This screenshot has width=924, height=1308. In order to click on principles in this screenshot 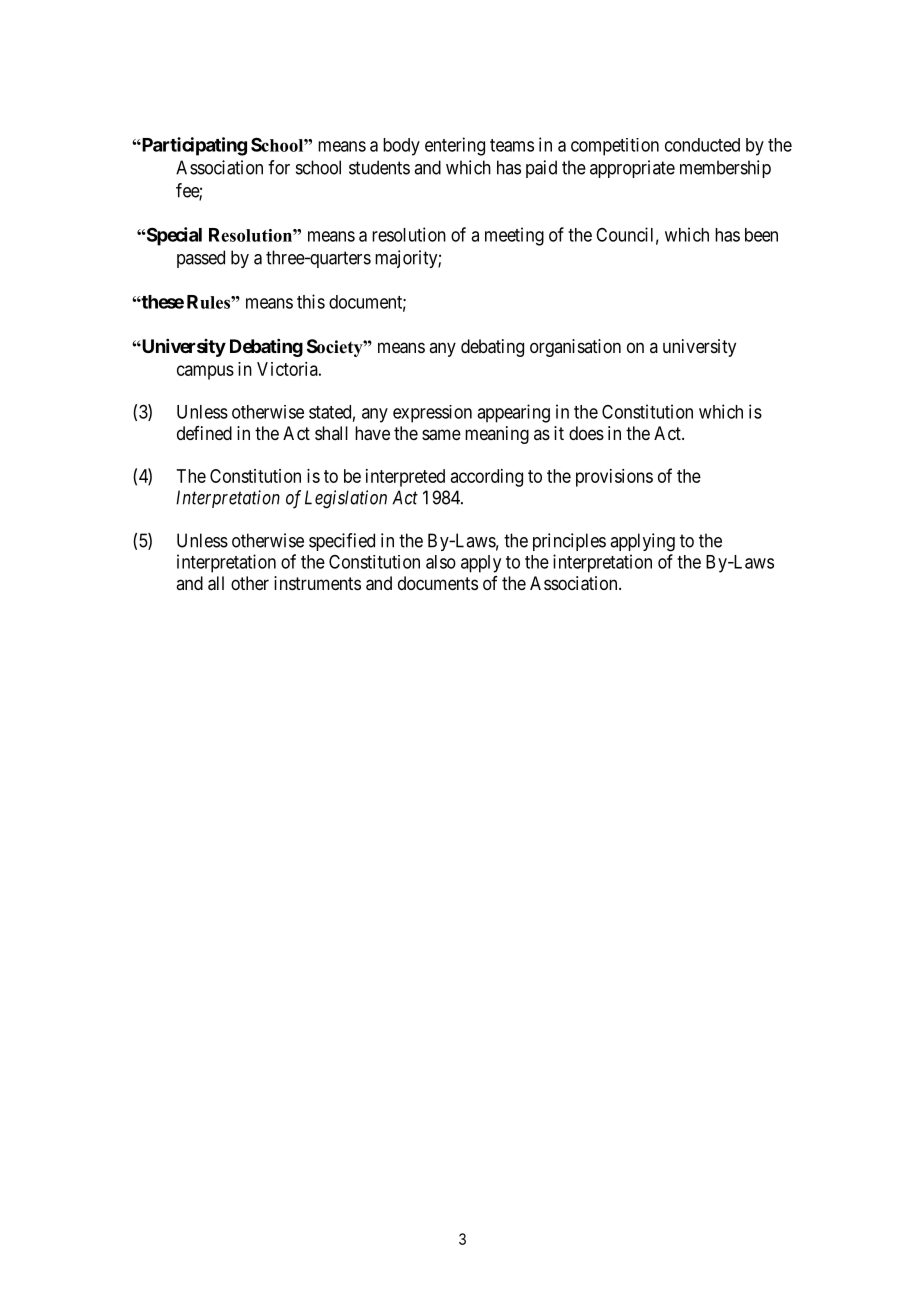, I will do `click(569, 542)`.
